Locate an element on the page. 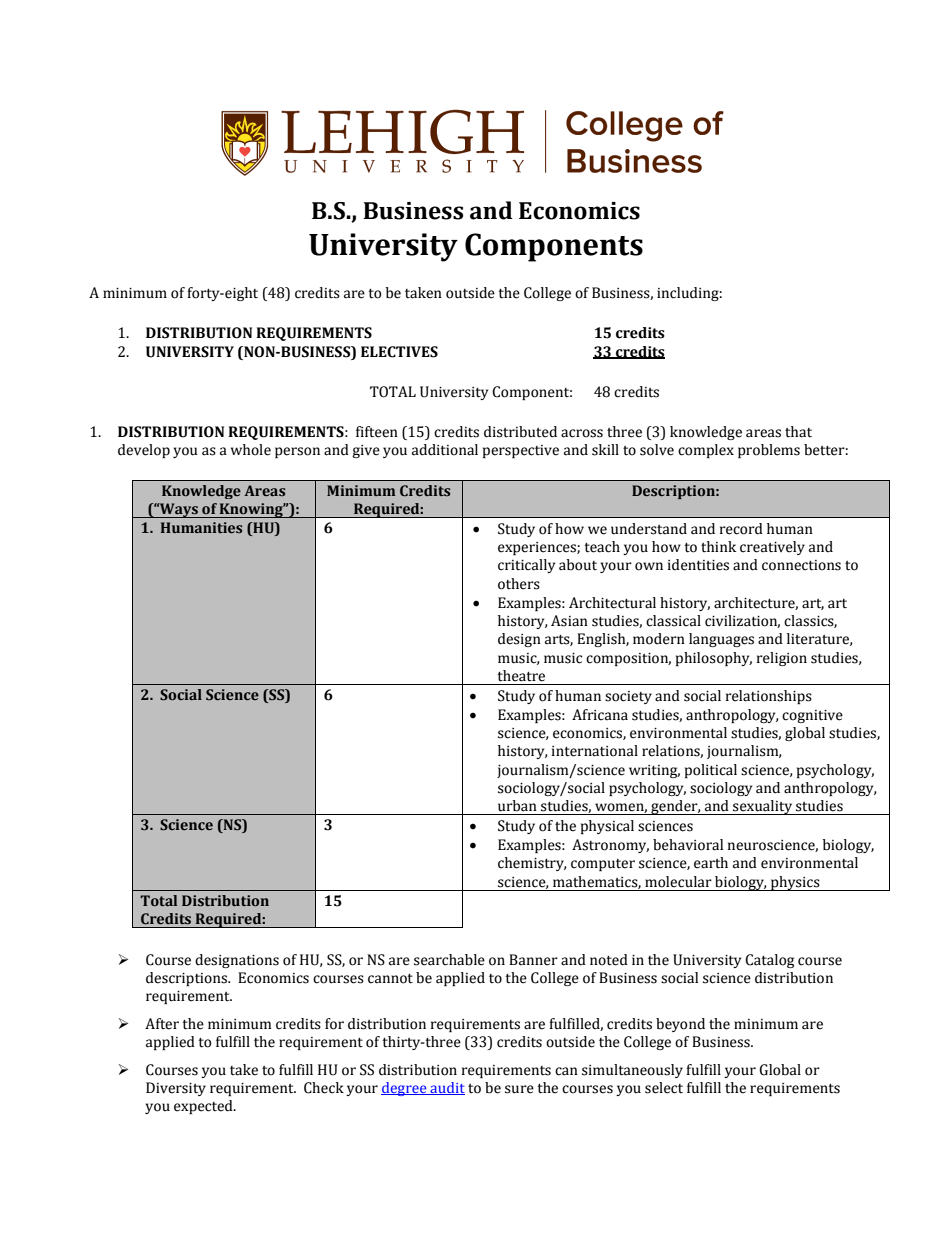 The width and height of the document is (952, 1233). whole is located at coordinates (251, 450).
